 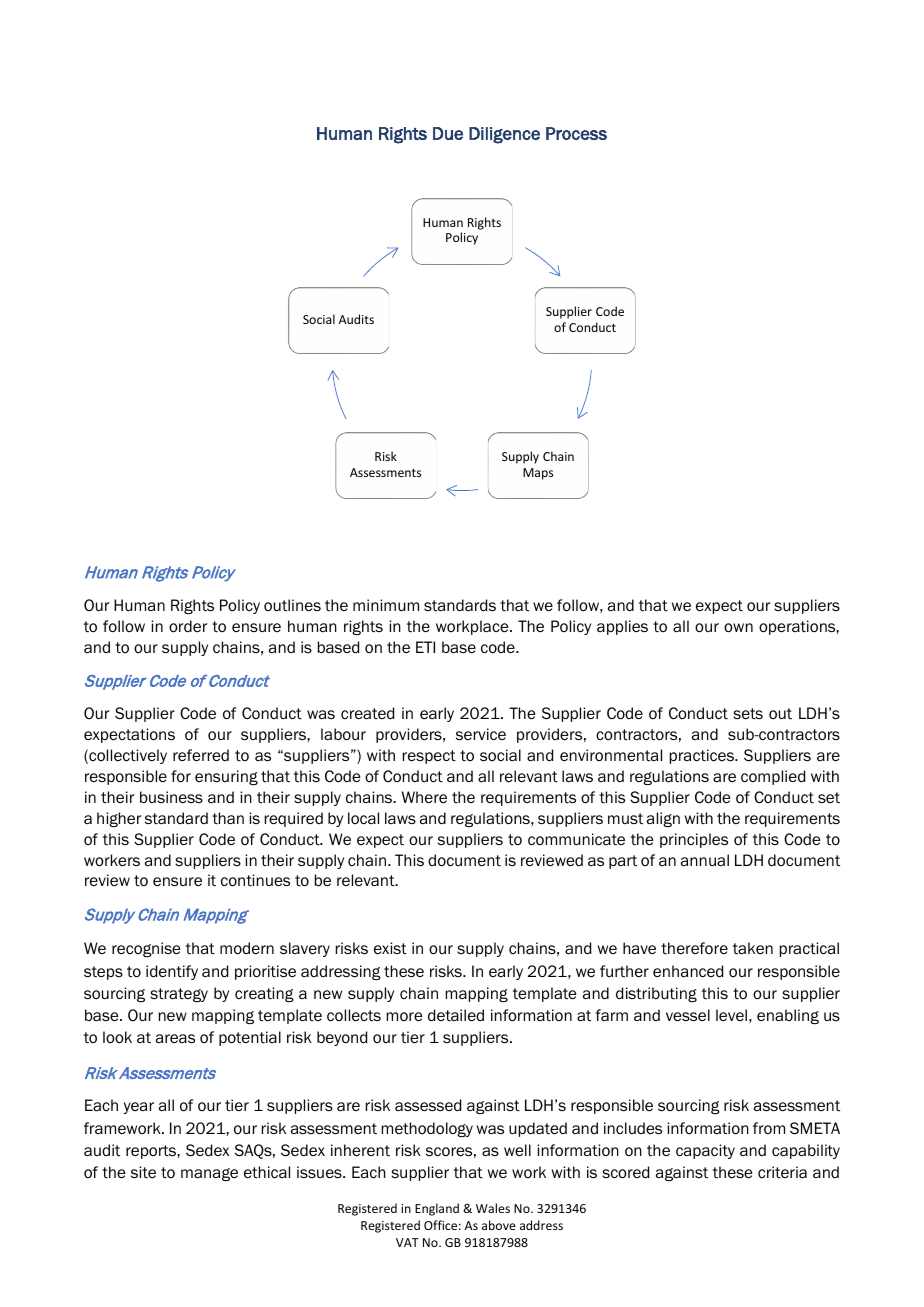 I want to click on outlines, so click(x=292, y=605).
